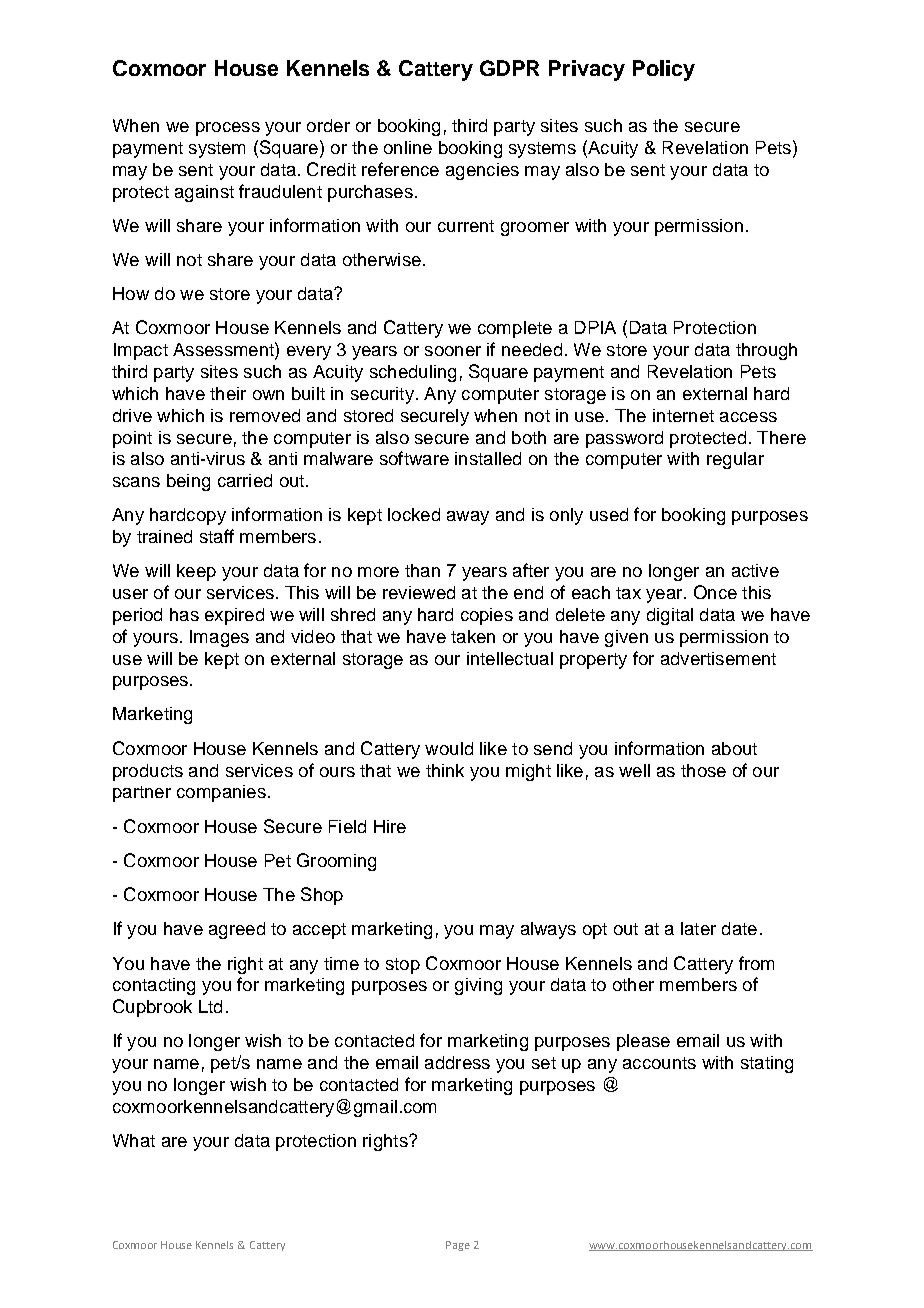  What do you see at coordinates (188, 482) in the screenshot?
I see `being` at bounding box center [188, 482].
